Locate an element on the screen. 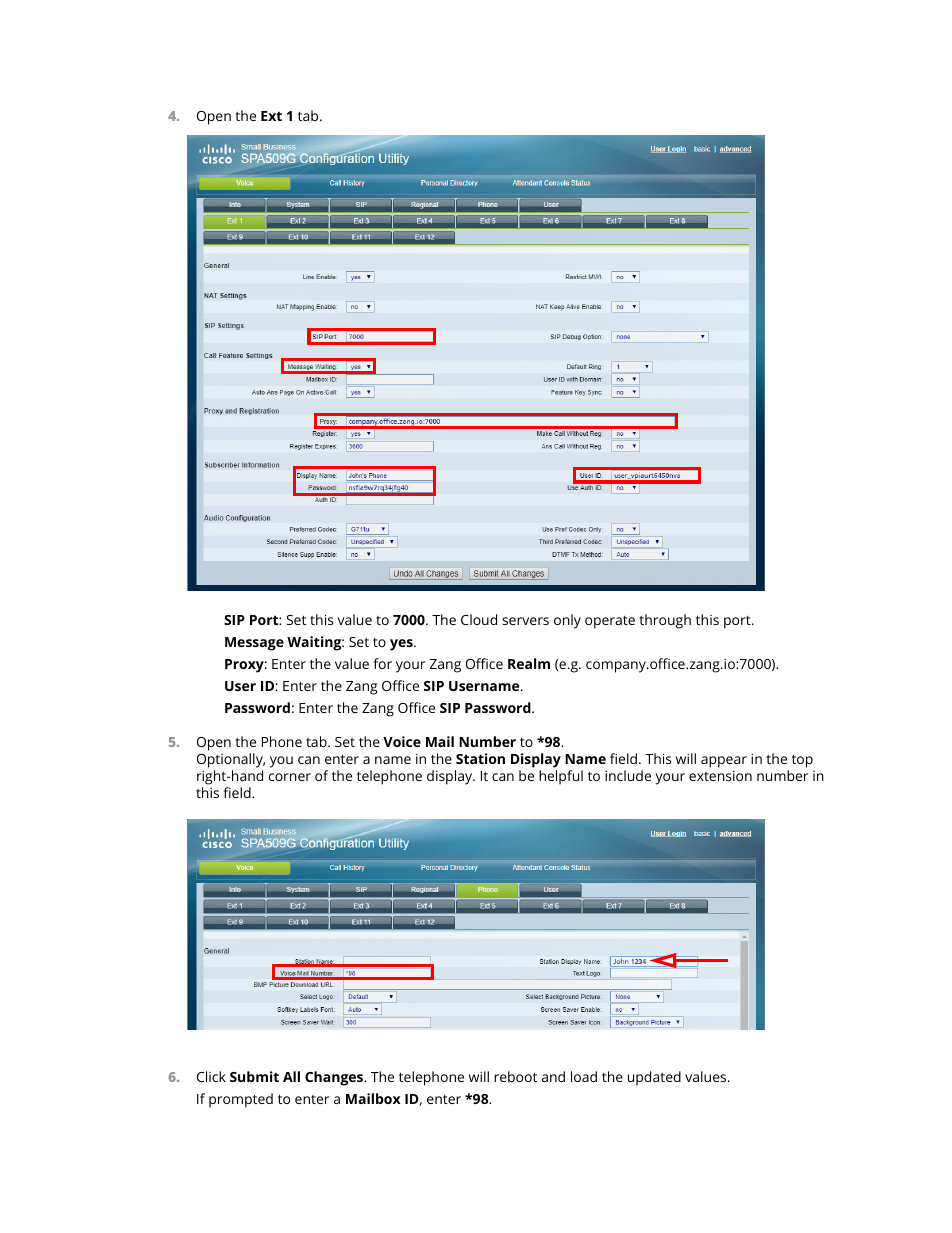 The width and height of the screenshot is (952, 1233). Submit is located at coordinates (254, 1076).
